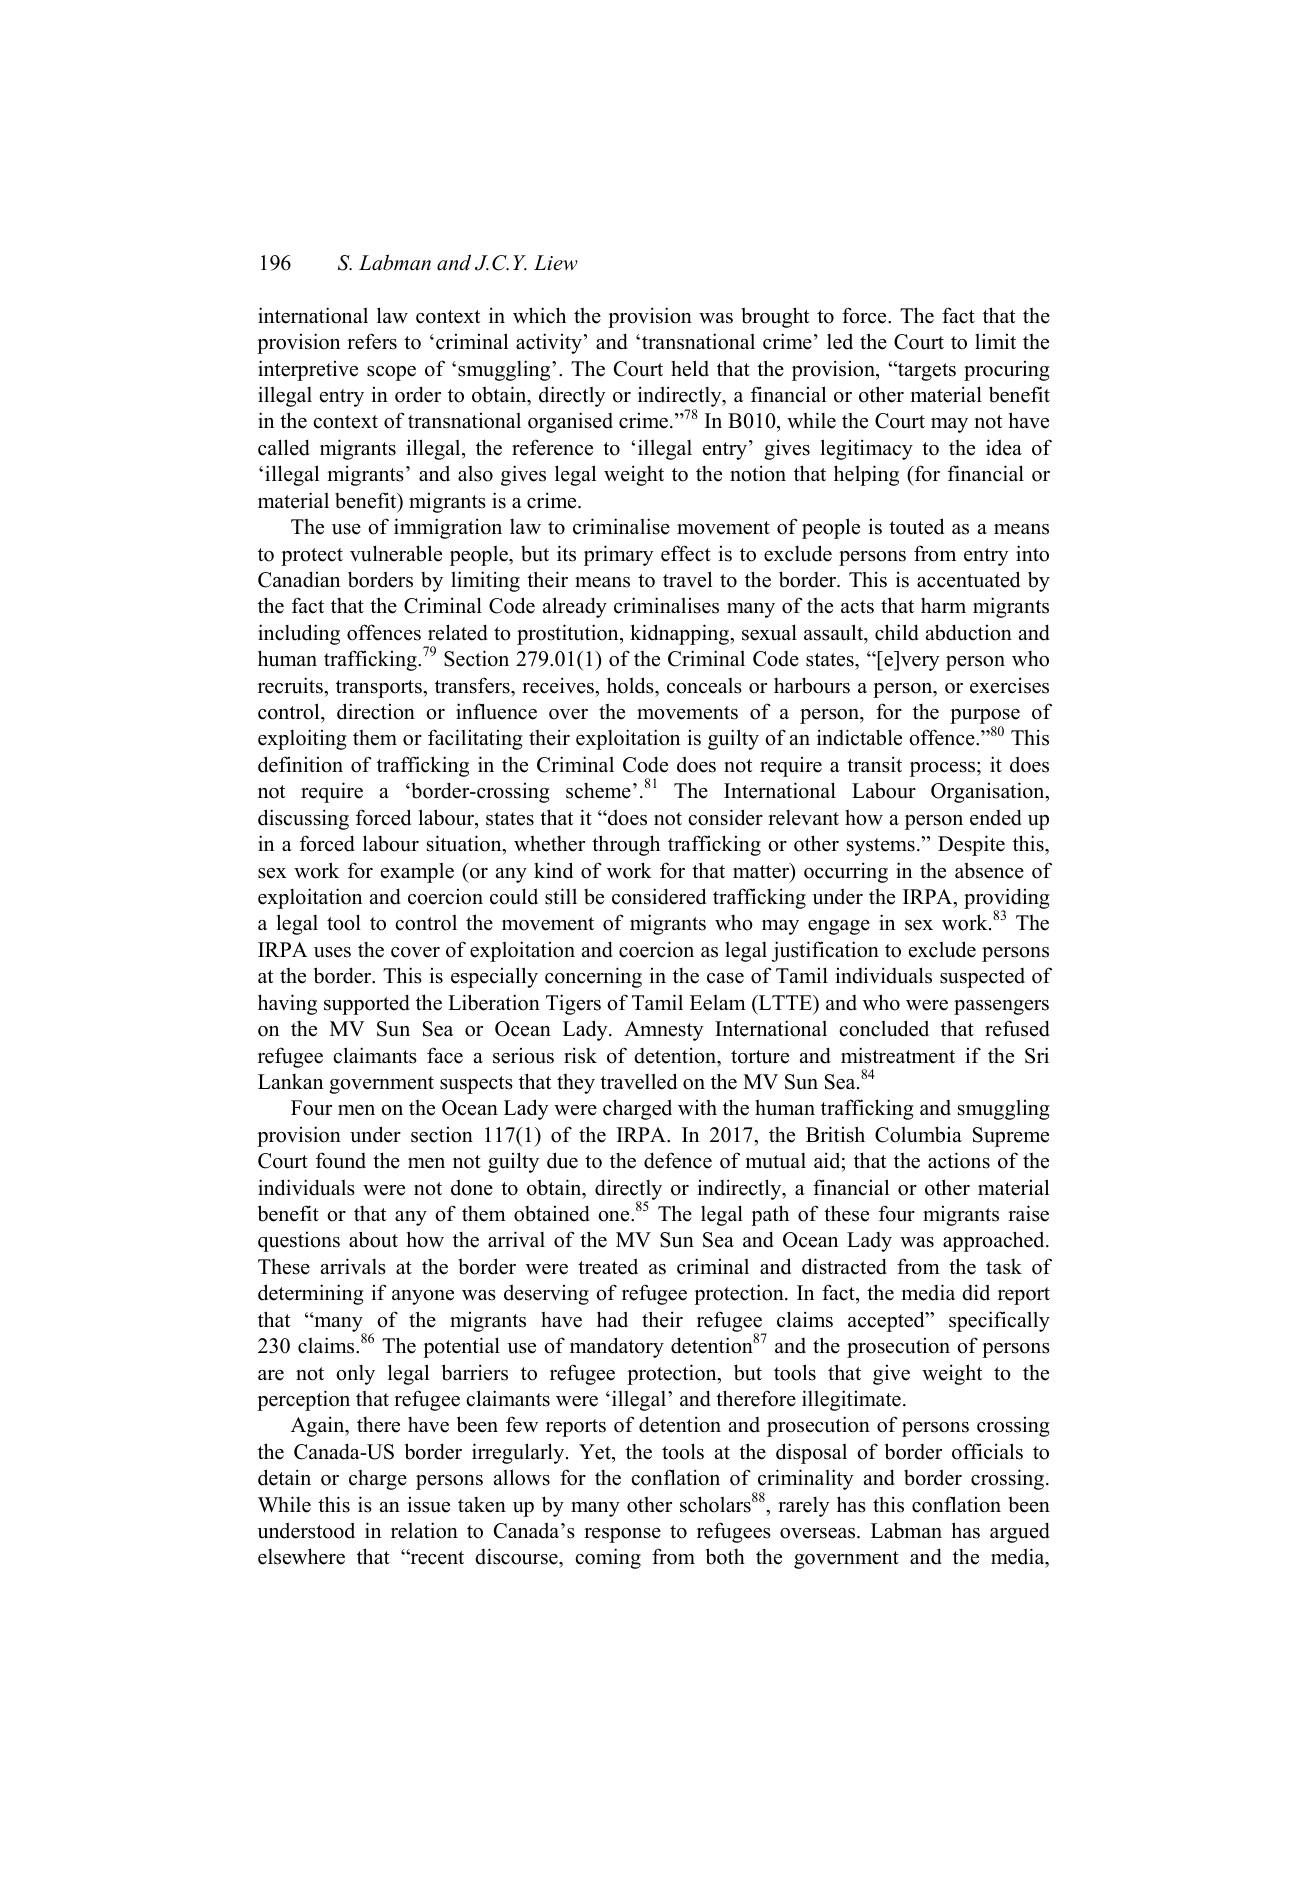 The image size is (1307, 1877). What do you see at coordinates (622, 1535) in the image?
I see `response` at bounding box center [622, 1535].
